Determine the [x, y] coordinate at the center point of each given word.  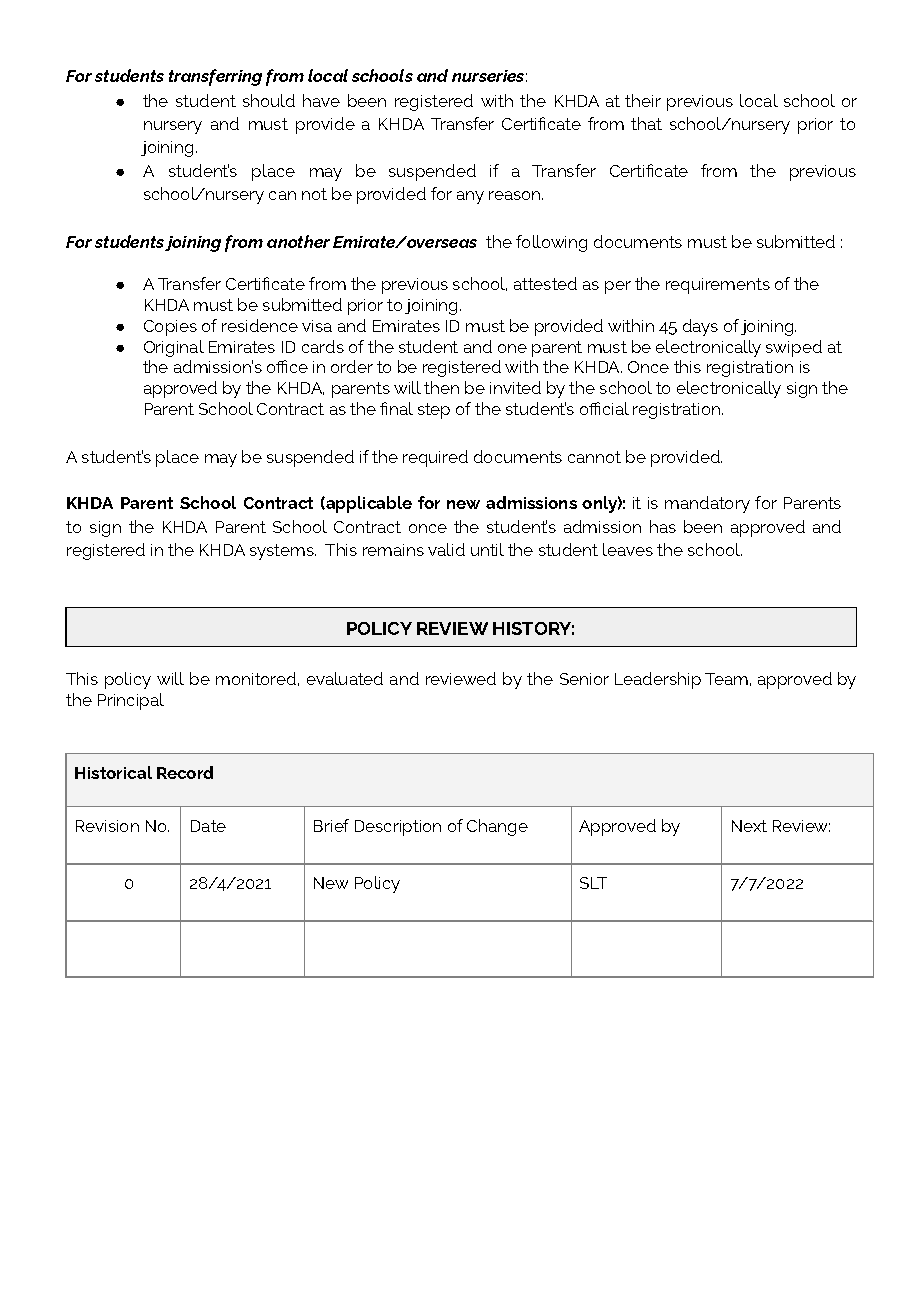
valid [446, 549]
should [269, 100]
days [700, 327]
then [441, 387]
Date [208, 826]
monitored [256, 678]
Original [174, 348]
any [470, 197]
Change [497, 827]
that [646, 123]
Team [726, 679]
